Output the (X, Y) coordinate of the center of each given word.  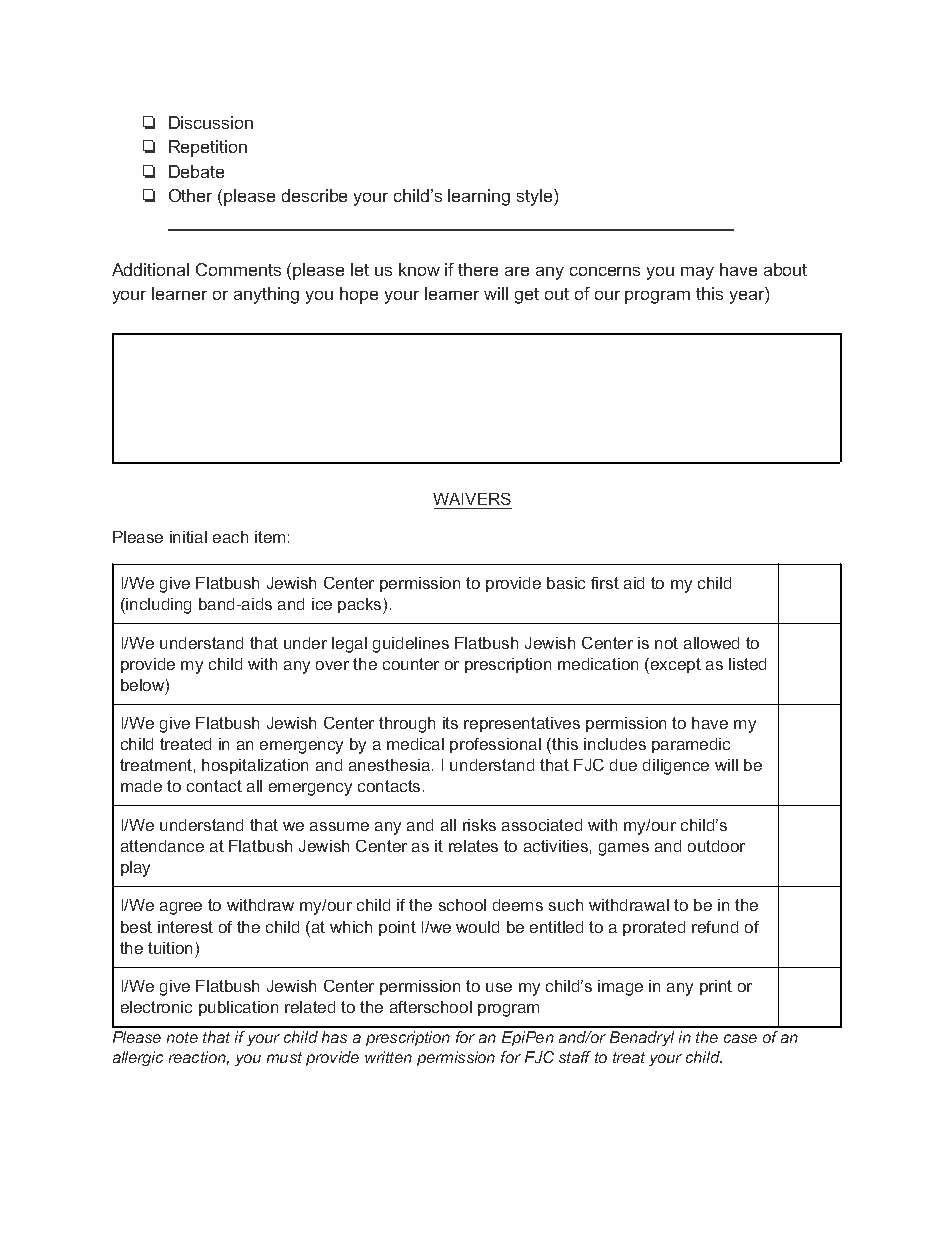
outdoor (716, 846)
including (158, 606)
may (697, 273)
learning (479, 197)
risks (479, 825)
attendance (162, 846)
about (785, 269)
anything (266, 295)
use (499, 987)
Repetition (208, 148)
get (527, 296)
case (740, 1038)
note (182, 1037)
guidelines (411, 645)
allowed (711, 643)
